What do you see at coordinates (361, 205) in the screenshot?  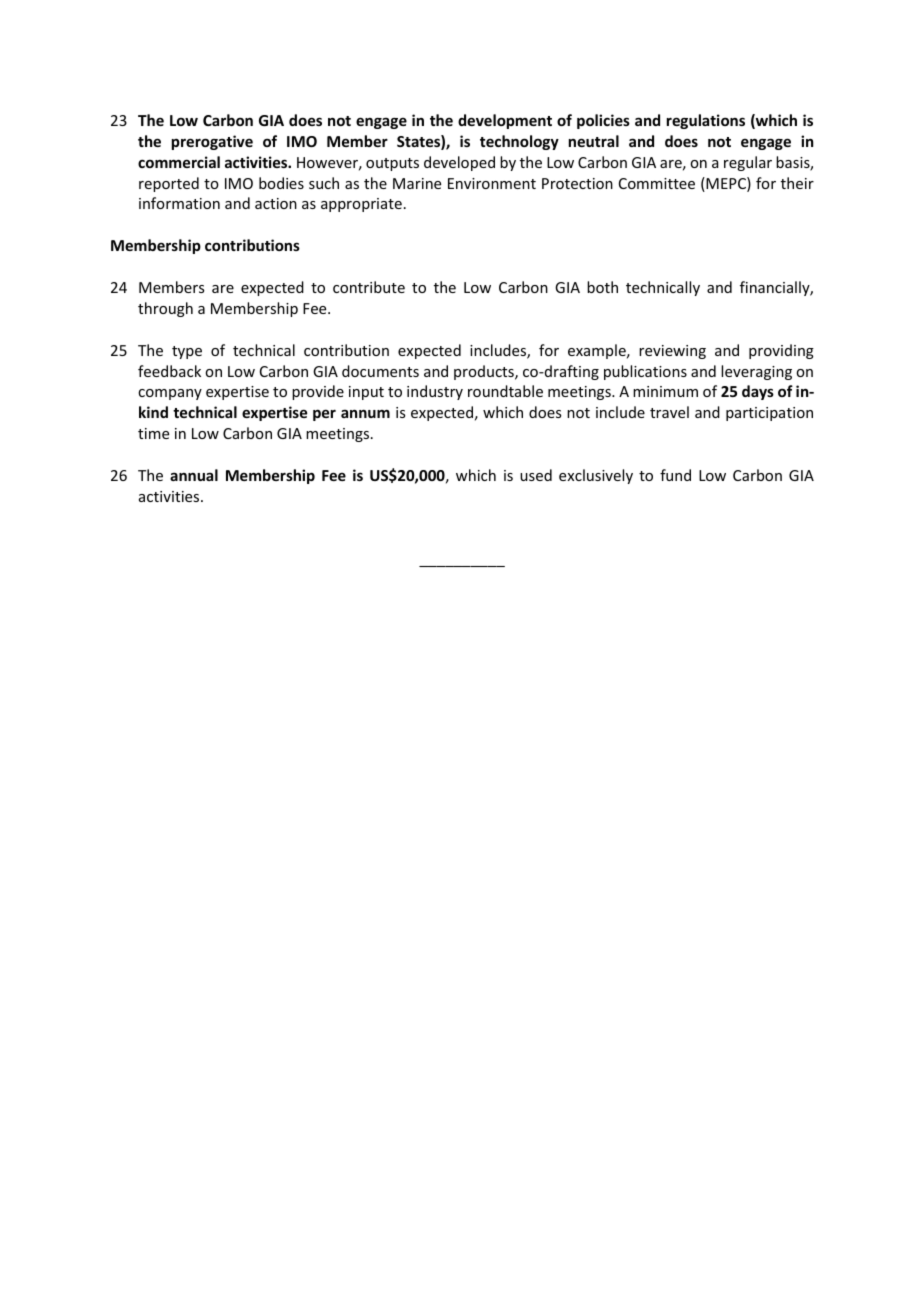 I see `appropriate` at bounding box center [361, 205].
